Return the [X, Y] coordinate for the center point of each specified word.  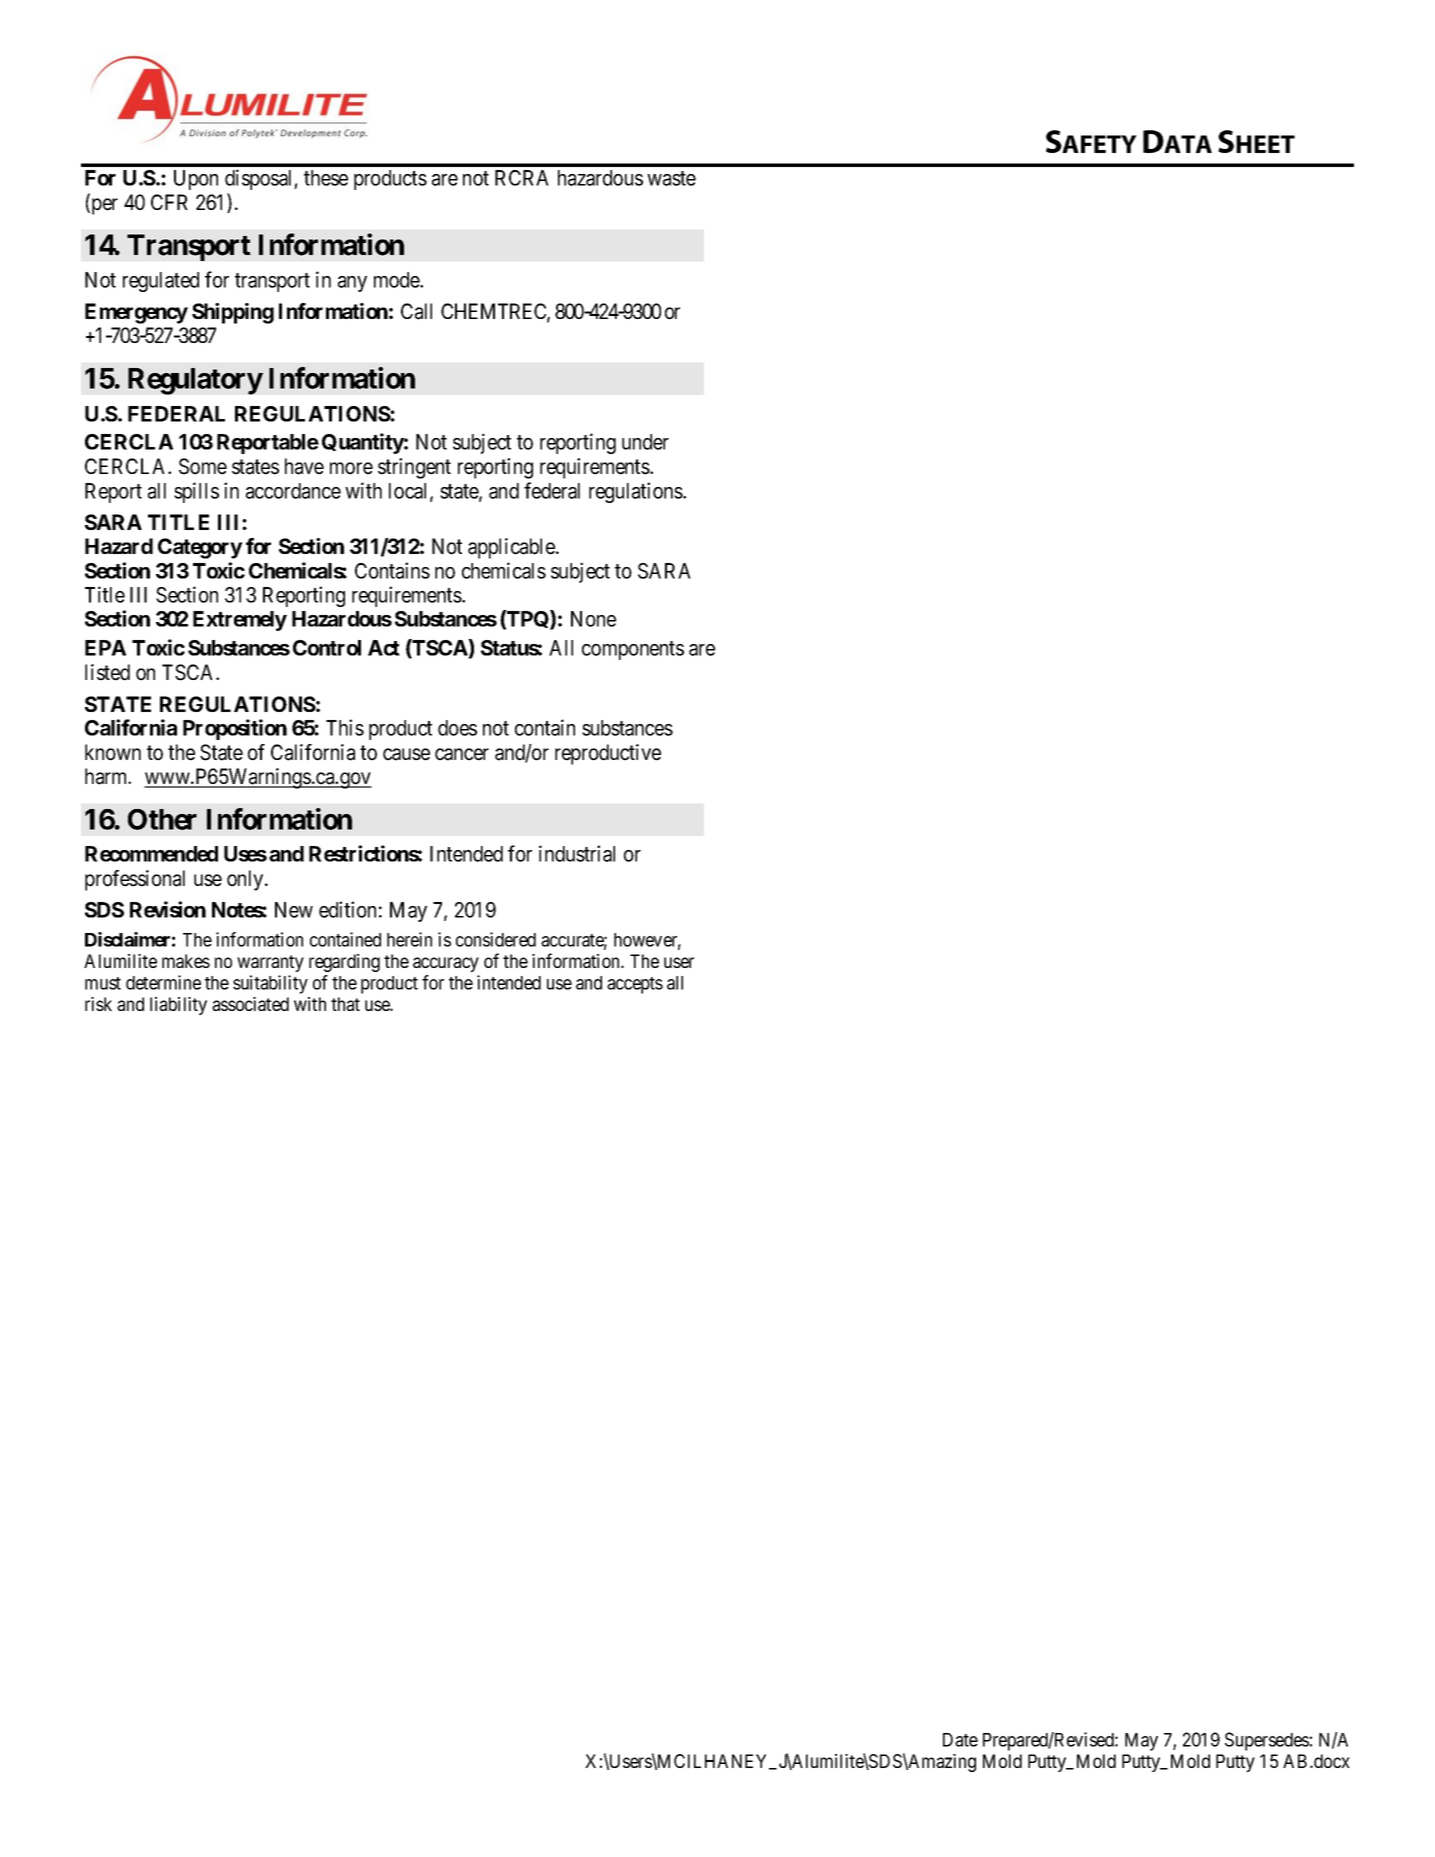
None [593, 619]
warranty [270, 963]
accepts [635, 985]
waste [671, 178]
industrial [577, 853]
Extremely [240, 621]
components [633, 650]
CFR [169, 202]
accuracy [446, 964]
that [345, 1004]
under [645, 442]
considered [496, 939]
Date [960, 1740]
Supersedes [1267, 1741]
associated [250, 1004]
